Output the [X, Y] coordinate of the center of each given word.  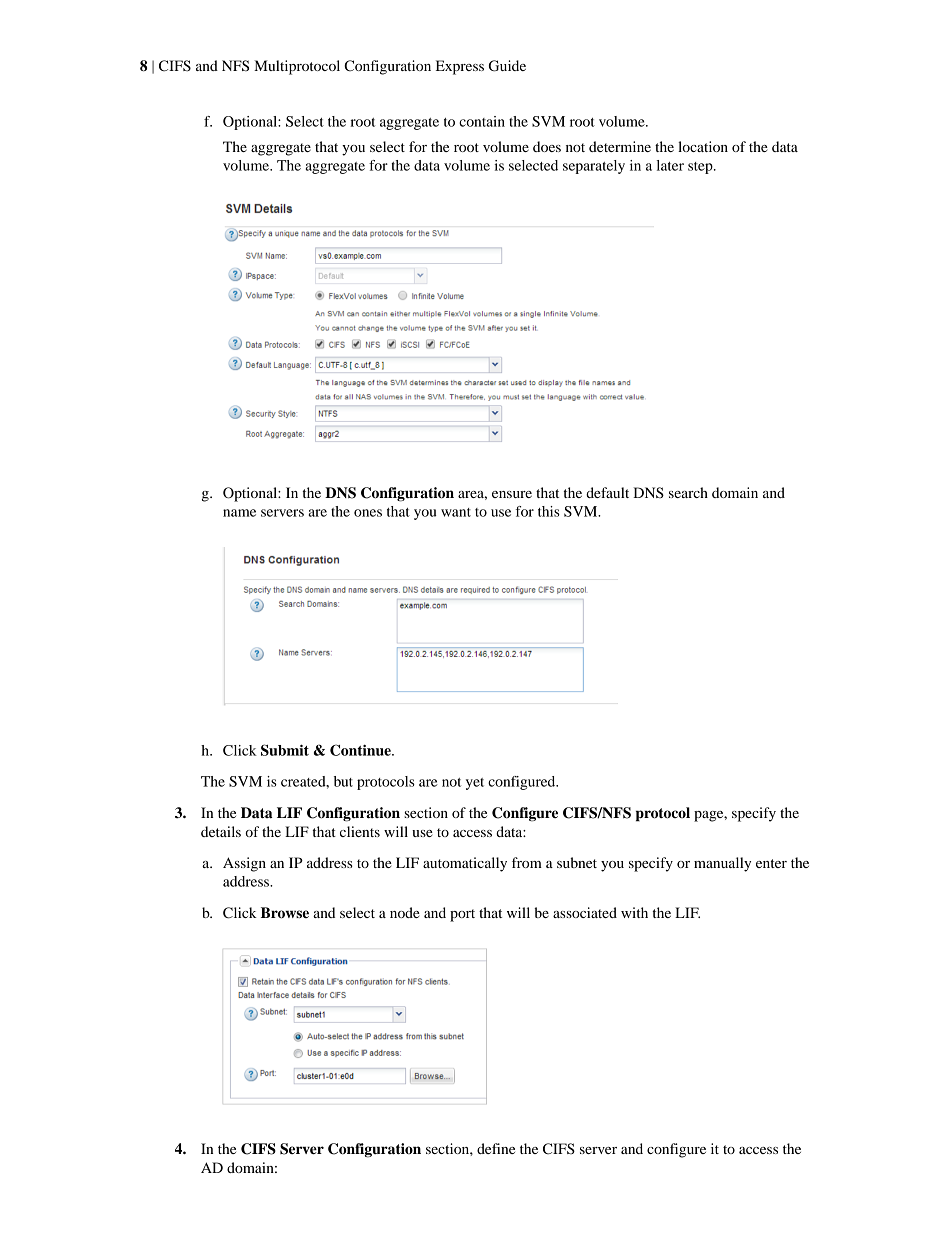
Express [460, 67]
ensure [512, 494]
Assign [244, 864]
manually [722, 864]
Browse [285, 913]
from [527, 862]
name [239, 513]
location [703, 146]
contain [482, 121]
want [456, 512]
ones [368, 513]
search [688, 492]
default [607, 492]
